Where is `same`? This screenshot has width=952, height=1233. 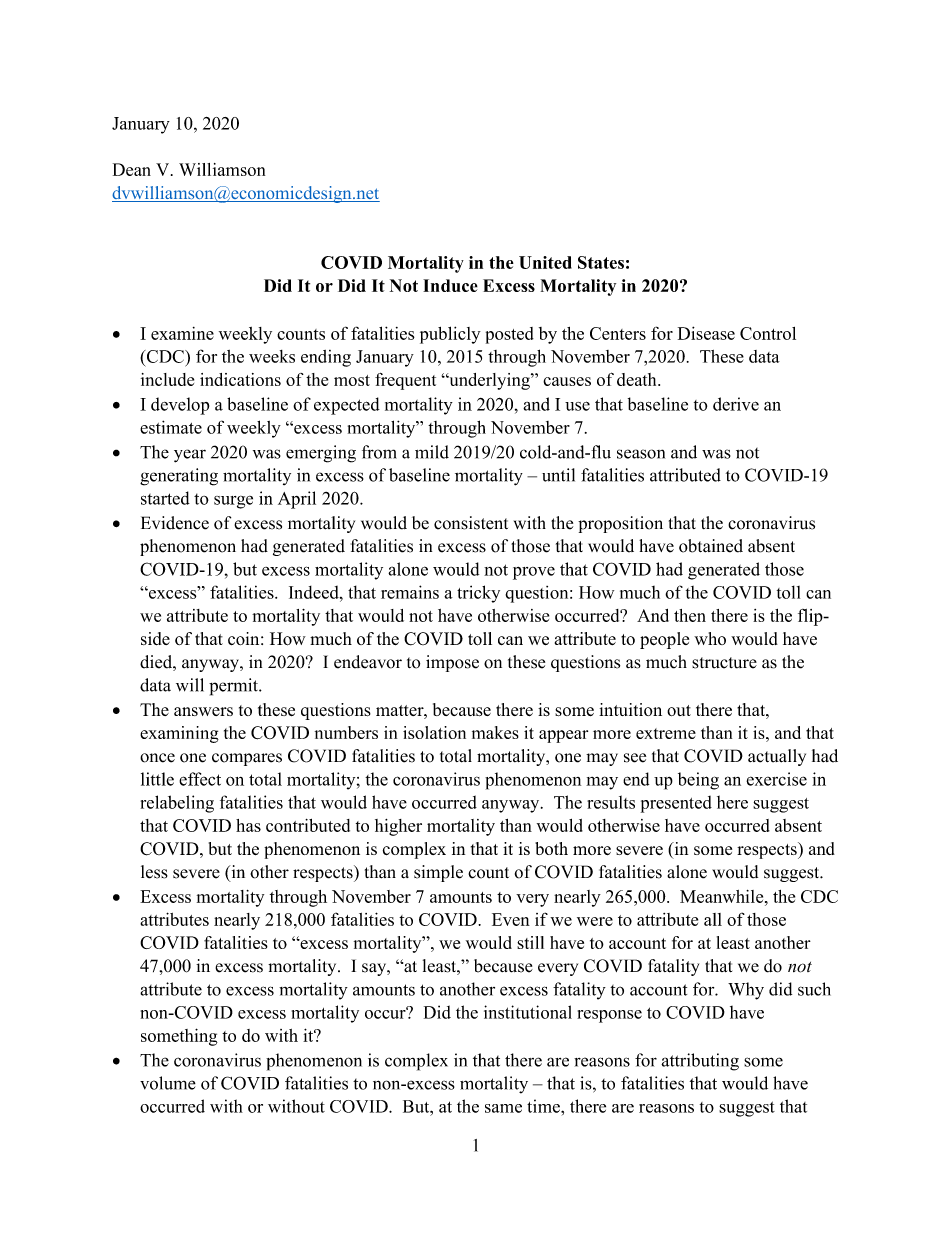
same is located at coordinates (503, 1108).
